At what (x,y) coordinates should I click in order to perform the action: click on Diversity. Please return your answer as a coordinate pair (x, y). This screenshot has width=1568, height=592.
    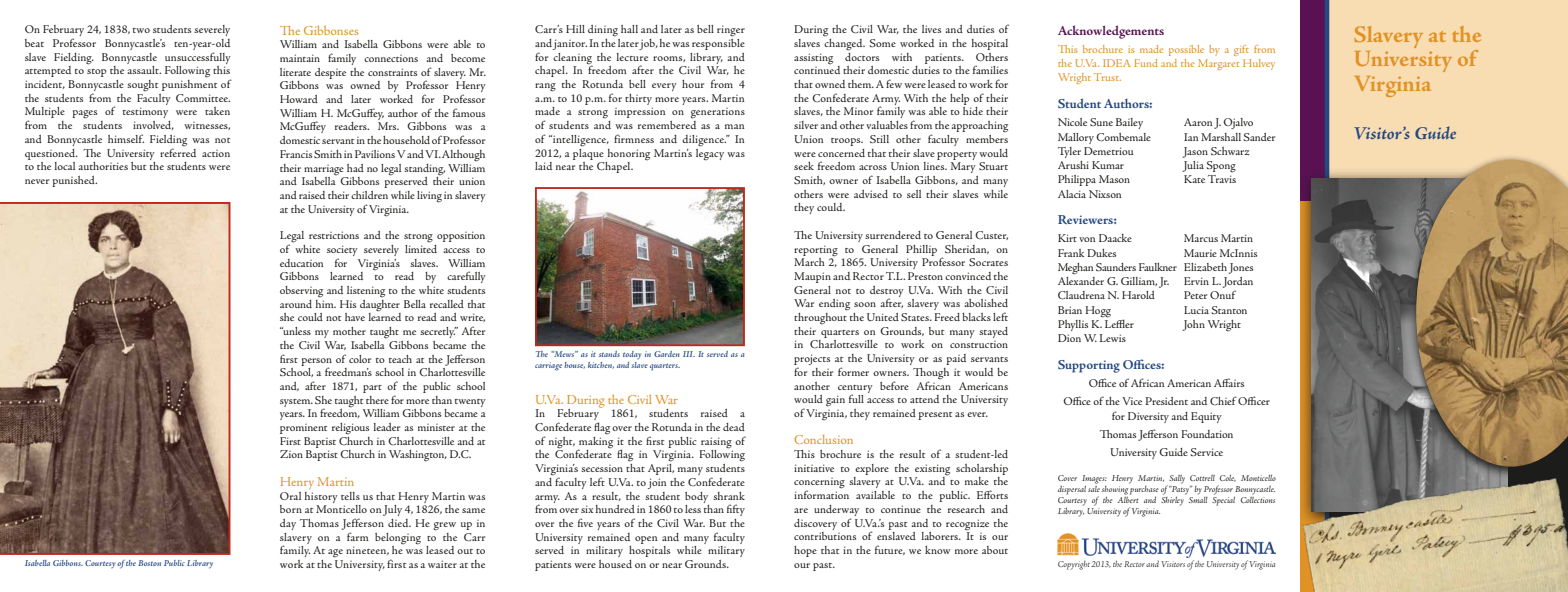
    Looking at the image, I should click on (1148, 417).
